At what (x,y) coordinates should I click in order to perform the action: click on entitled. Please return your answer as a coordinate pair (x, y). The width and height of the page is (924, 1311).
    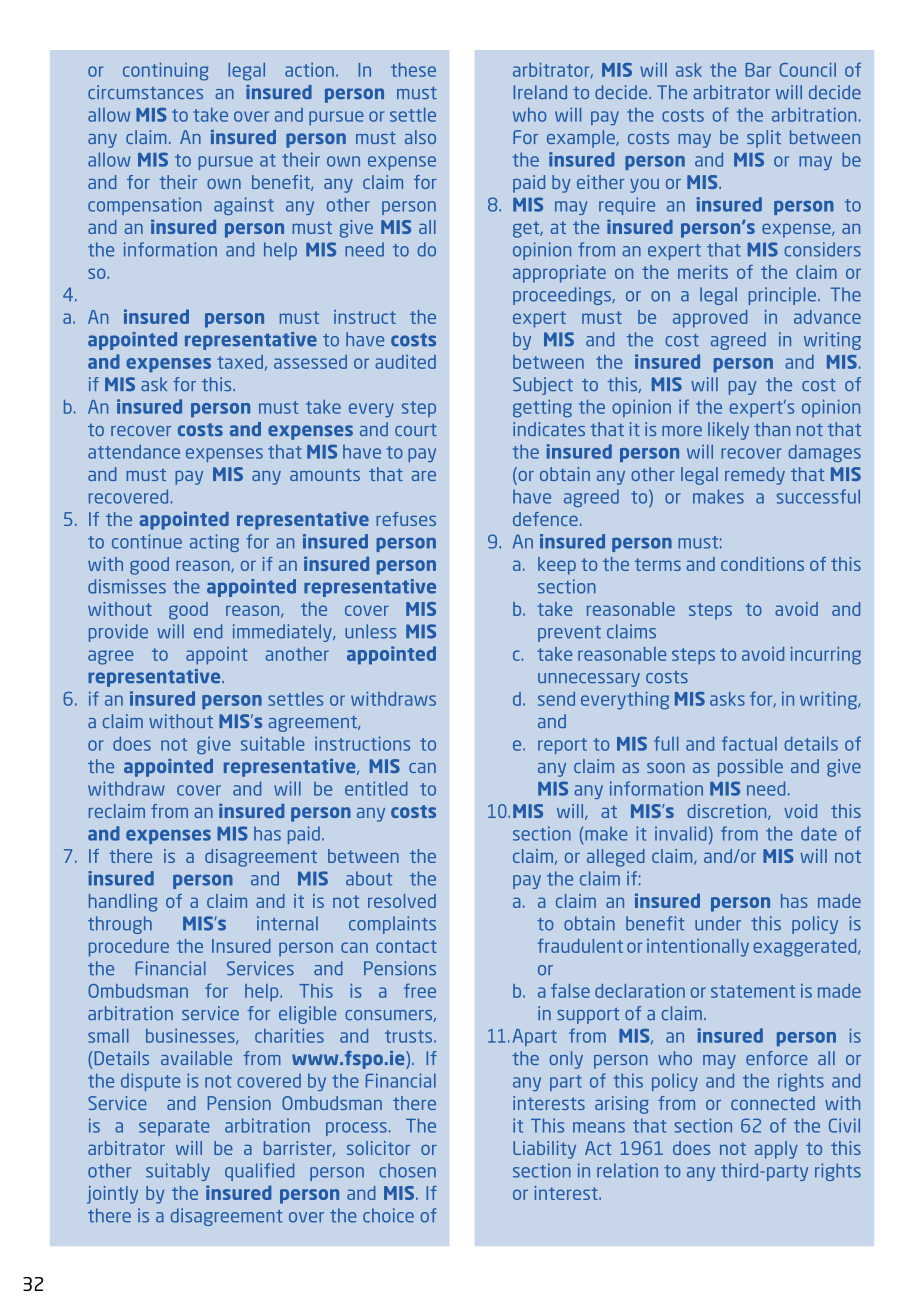
    Looking at the image, I should click on (376, 788).
